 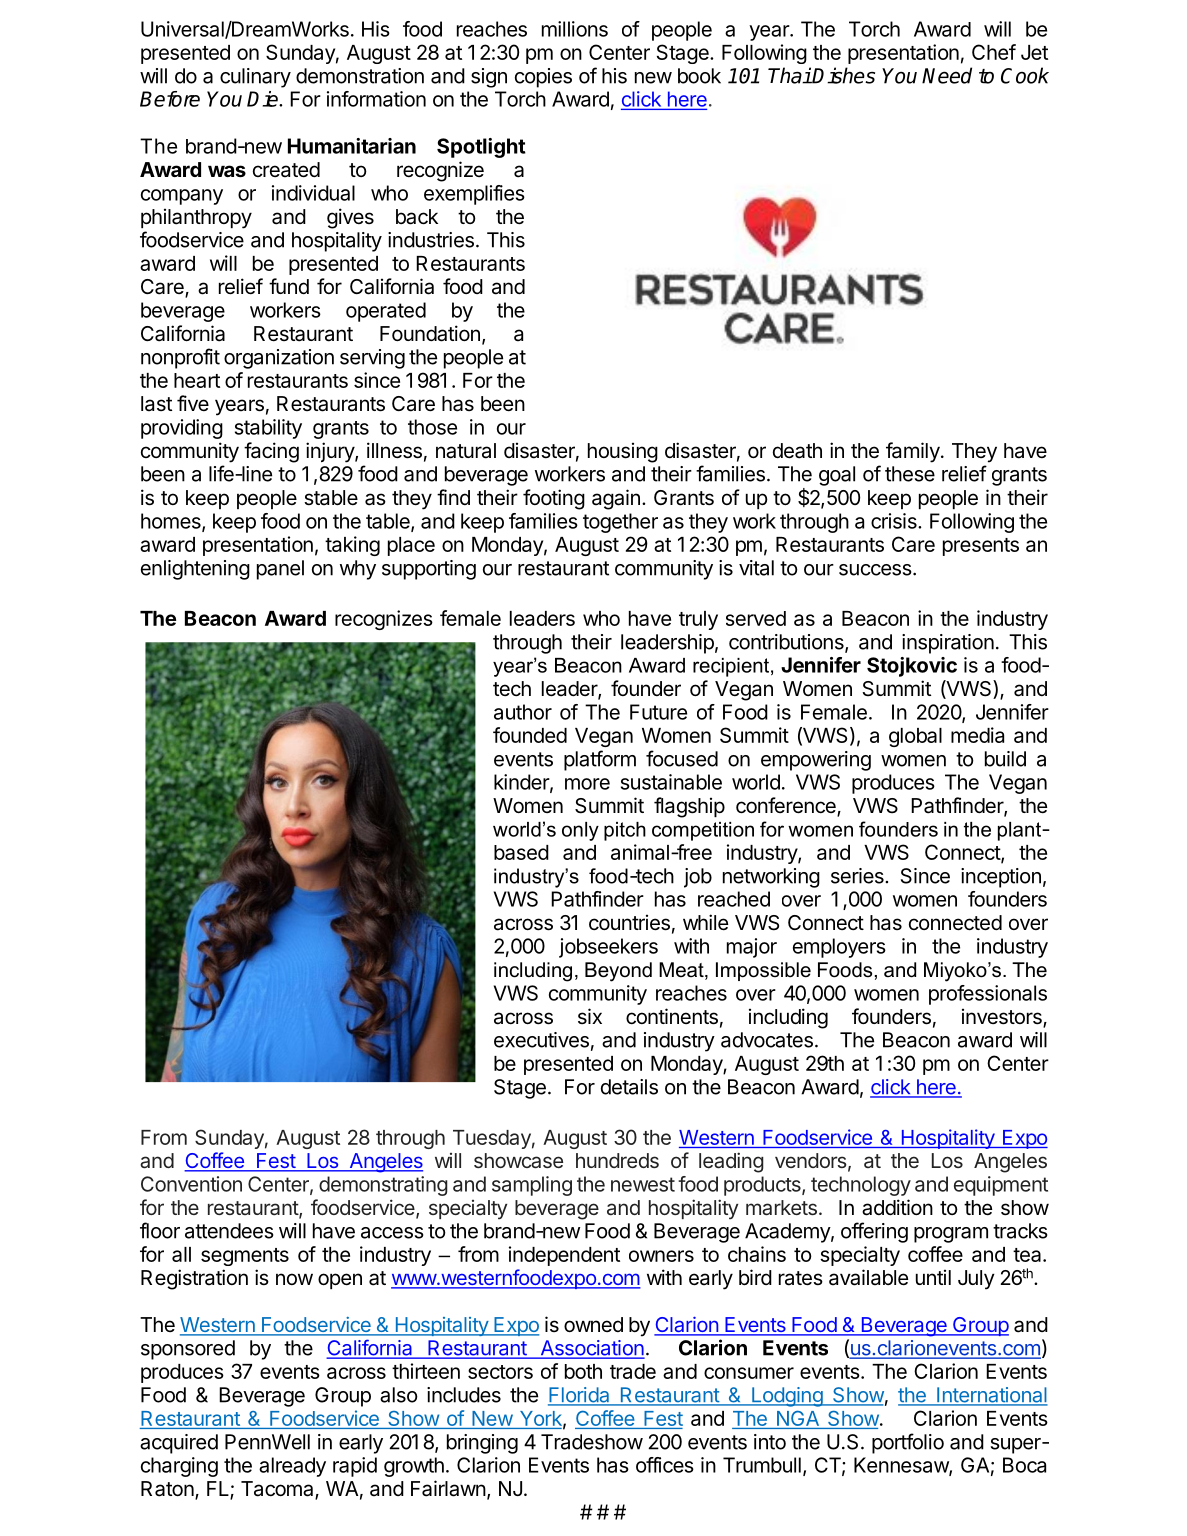 I want to click on culinary, so click(x=255, y=78).
